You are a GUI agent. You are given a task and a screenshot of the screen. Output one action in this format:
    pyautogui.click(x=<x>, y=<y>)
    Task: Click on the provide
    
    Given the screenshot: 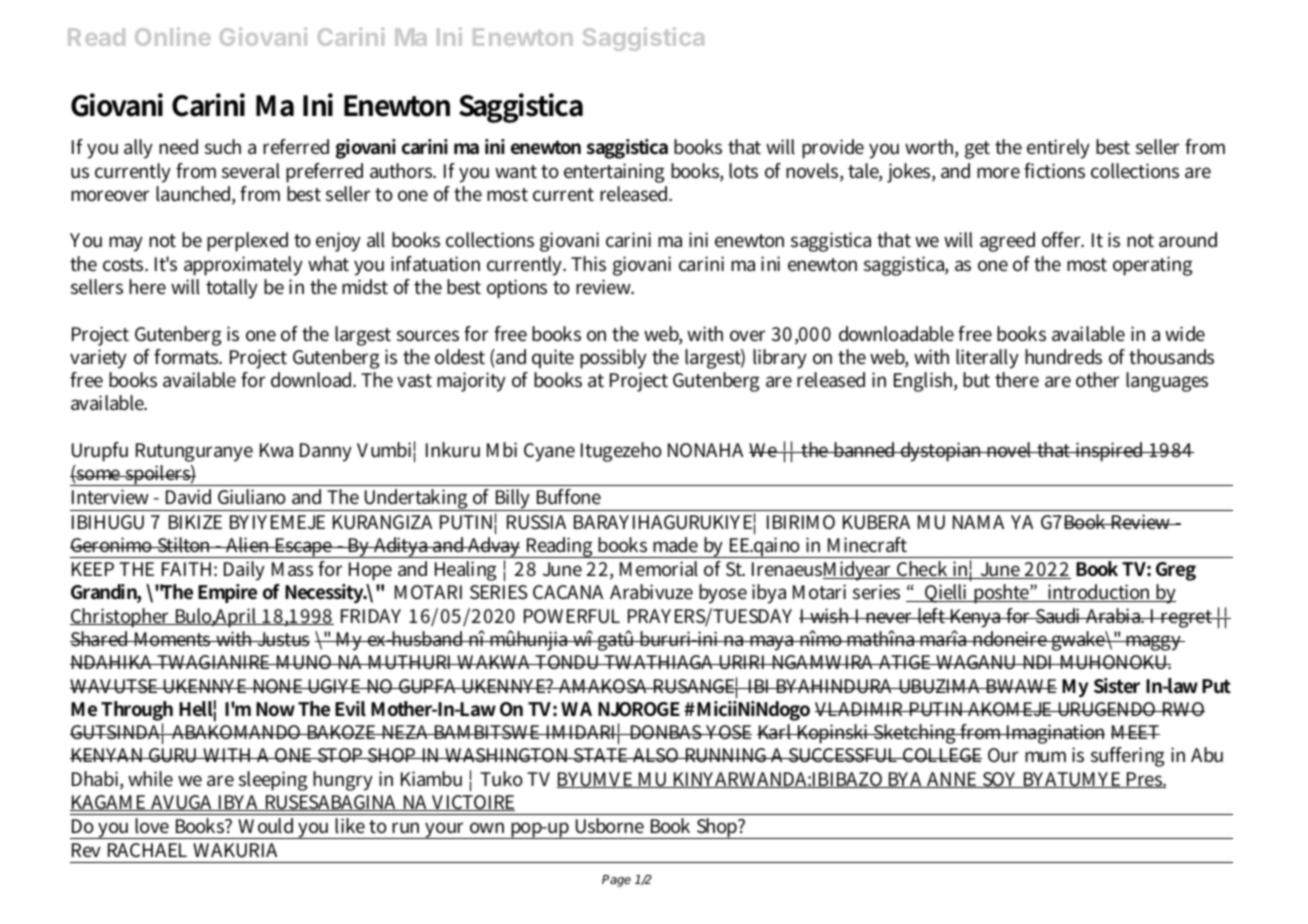 What is the action you would take?
    pyautogui.click(x=833, y=149)
